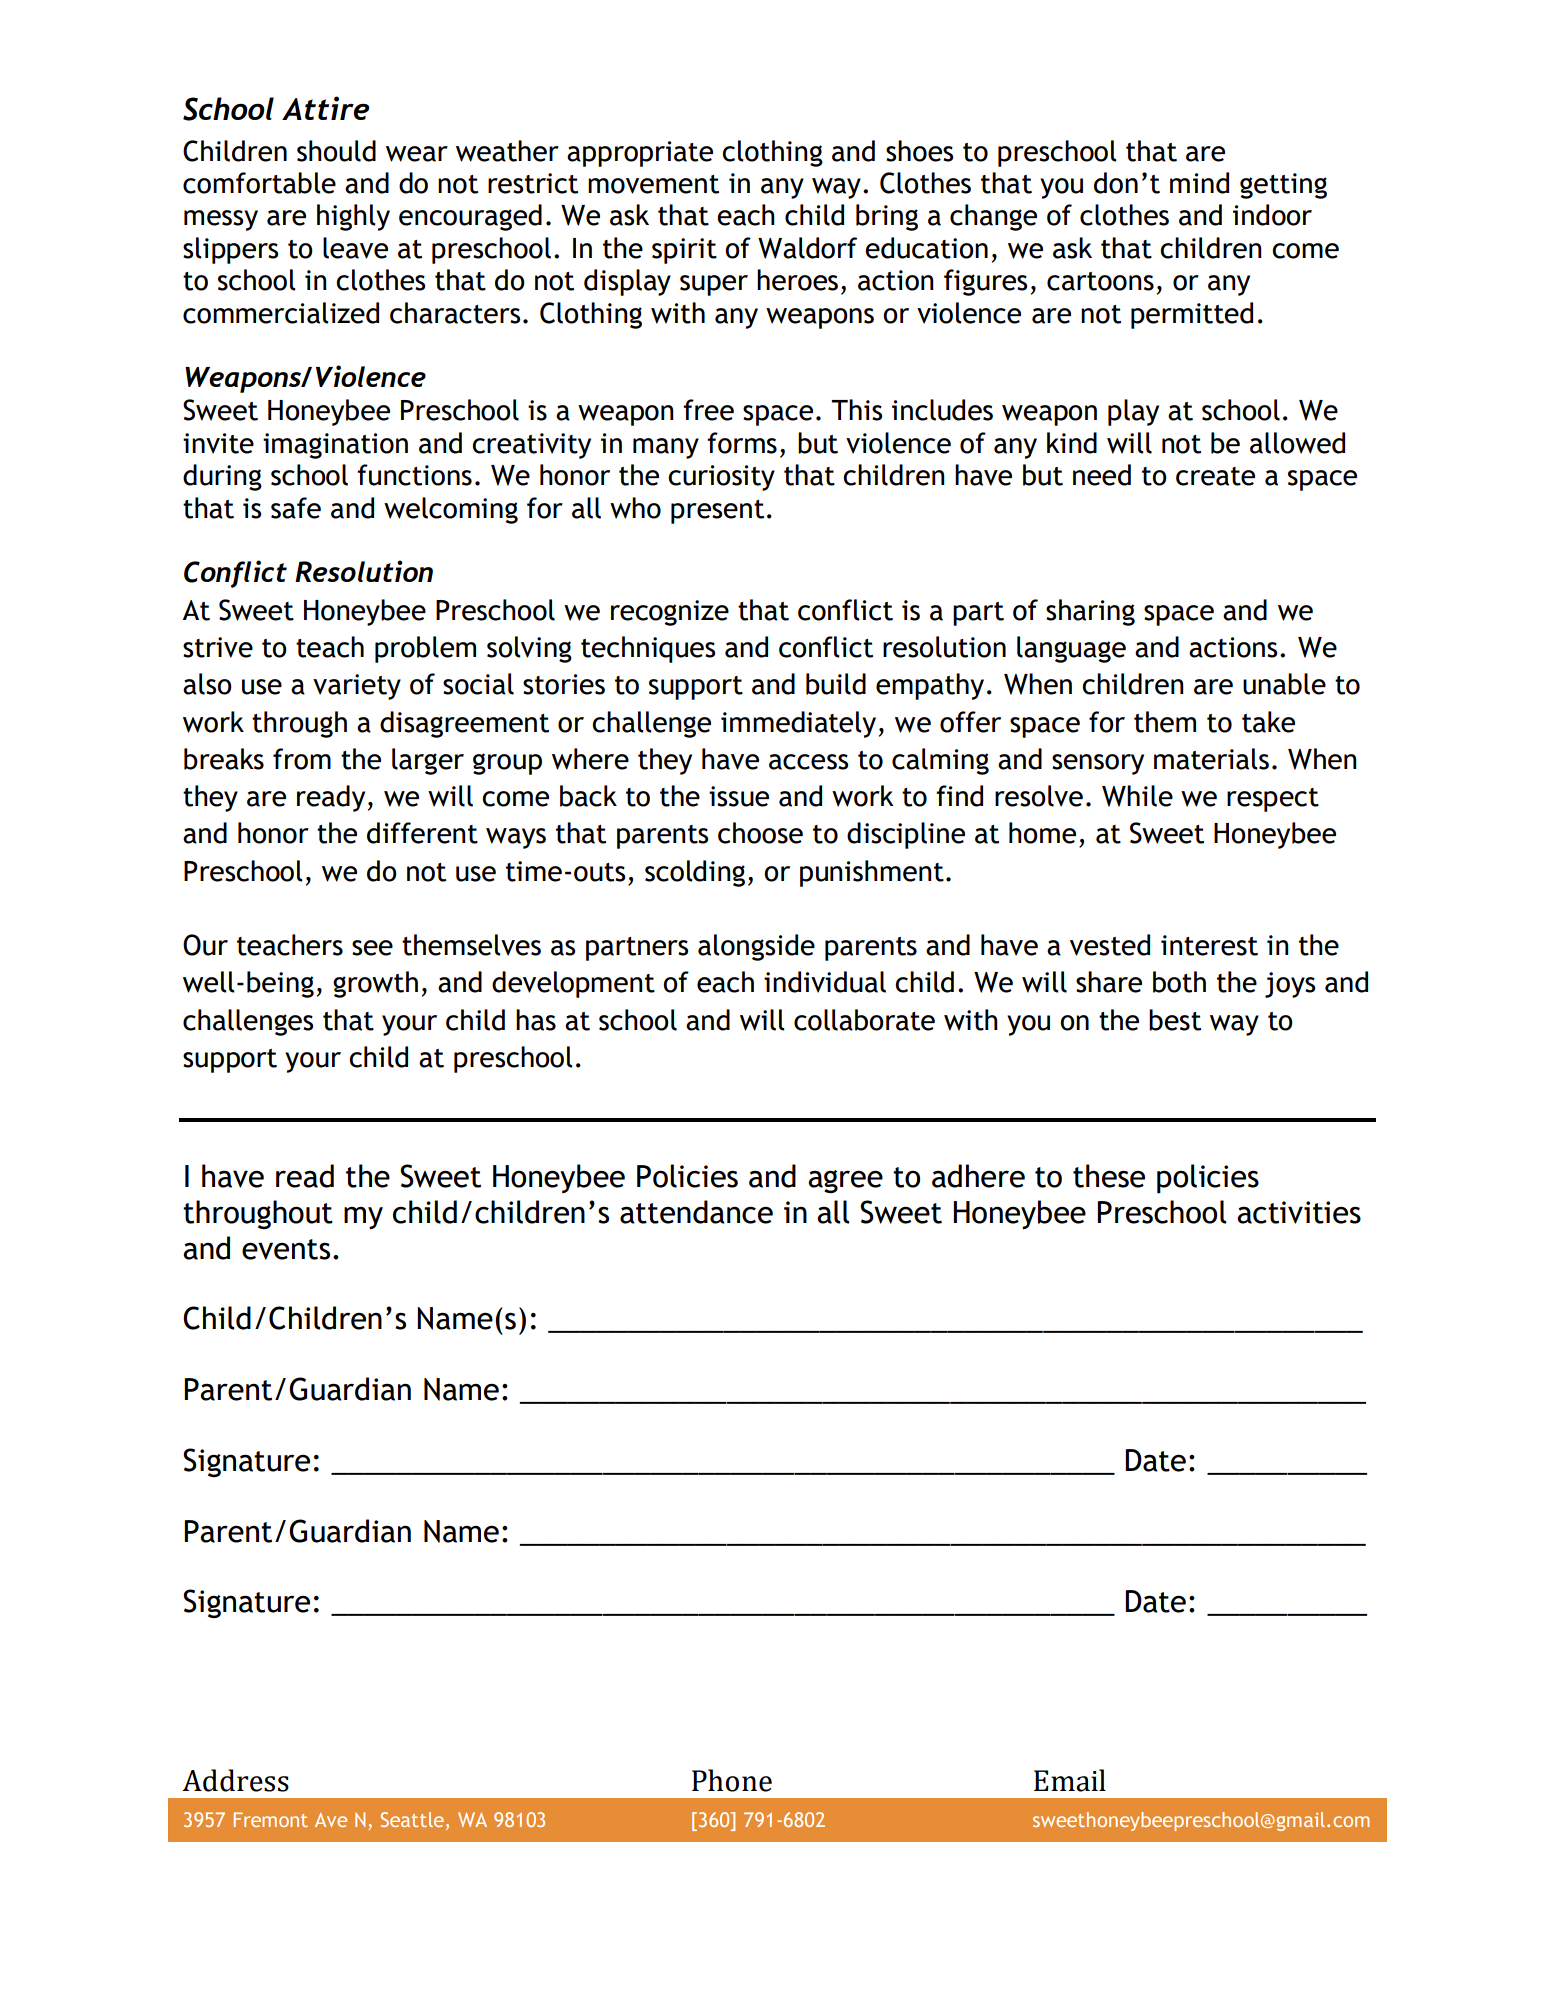 This screenshot has width=1554, height=2011. Describe the element at coordinates (302, 759) in the screenshot. I see `from` at that location.
